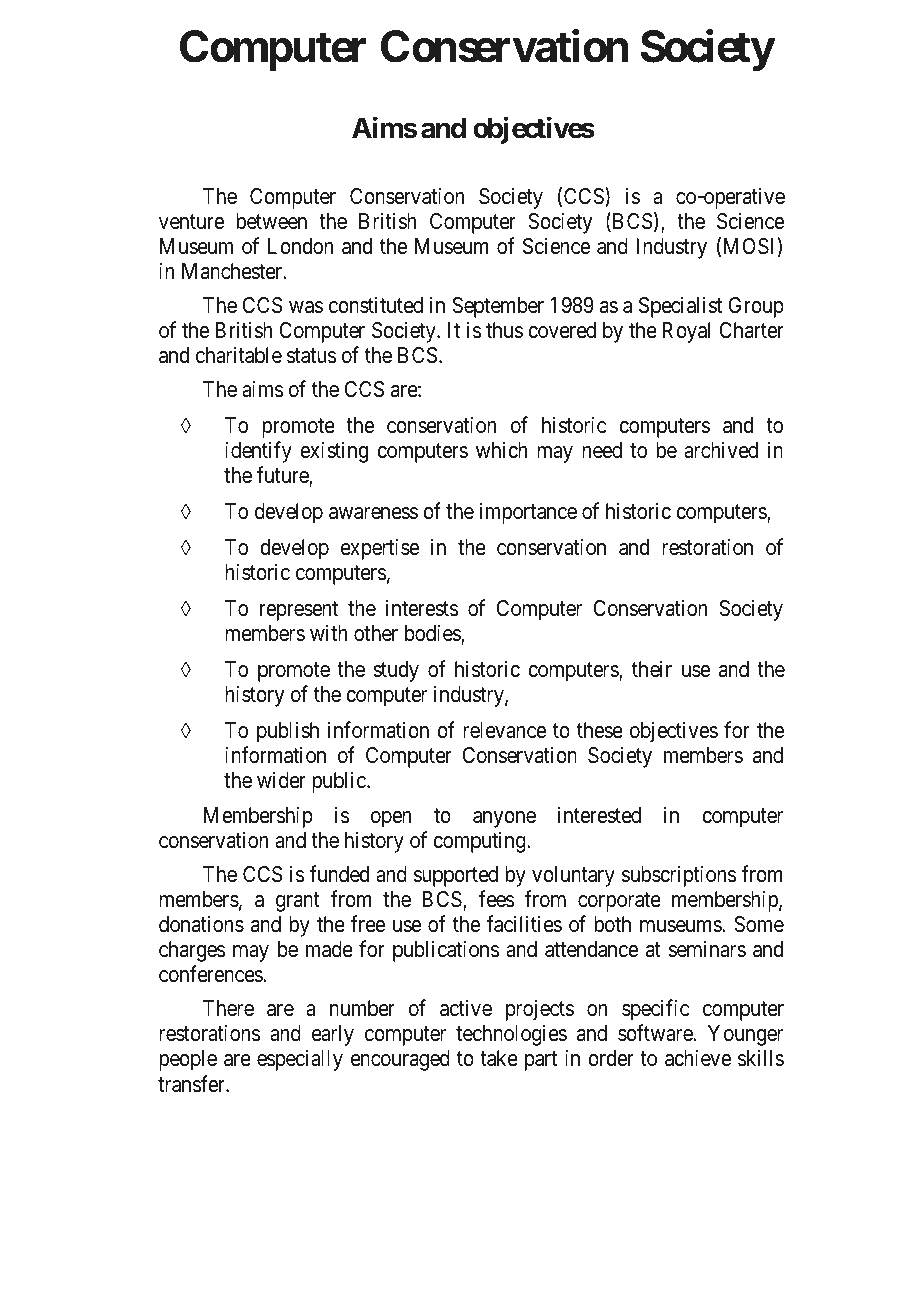 The height and width of the screenshot is (1308, 924). I want to click on which, so click(502, 450).
